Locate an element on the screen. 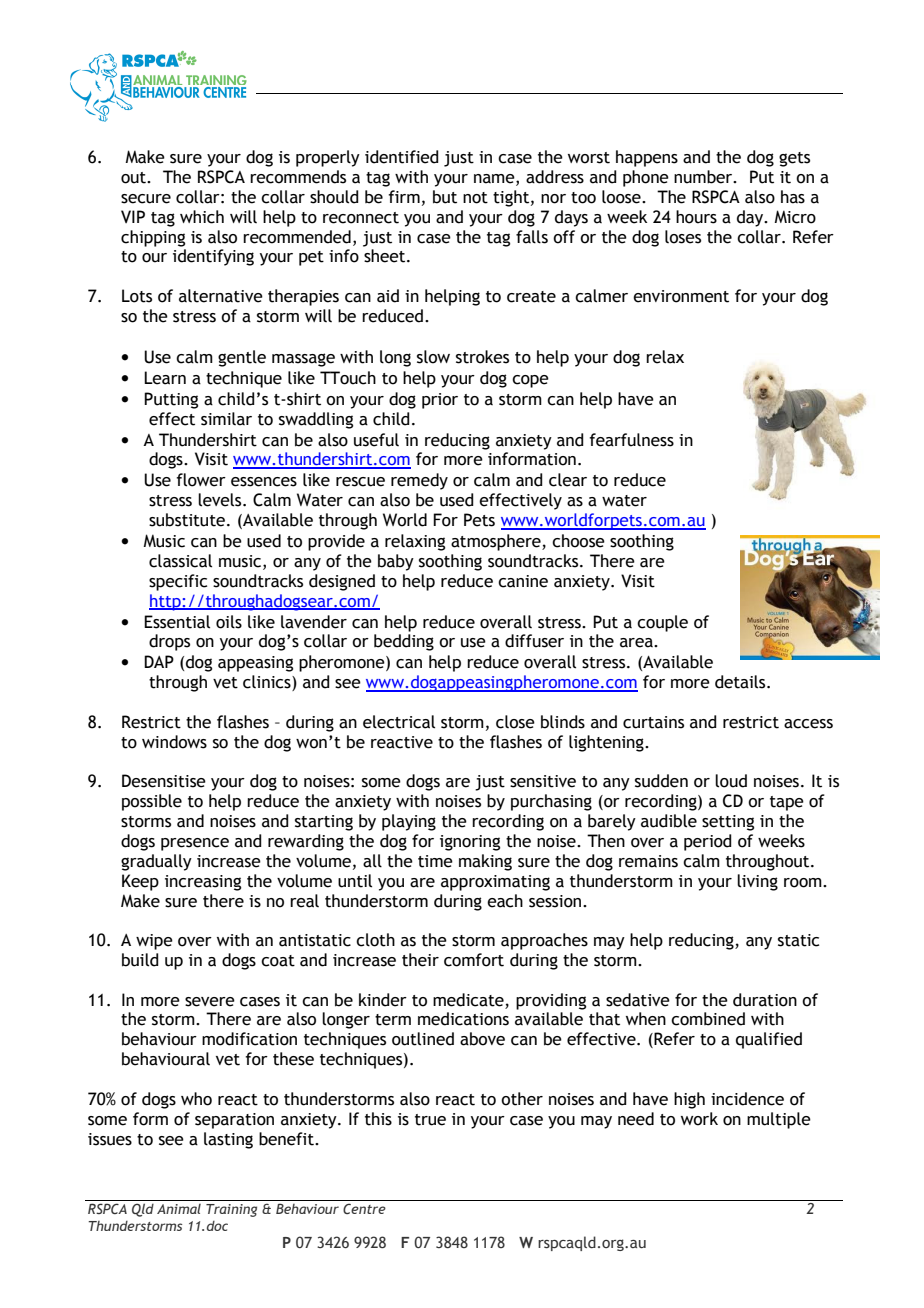 The height and width of the screenshot is (1308, 924). but is located at coordinates (445, 197).
